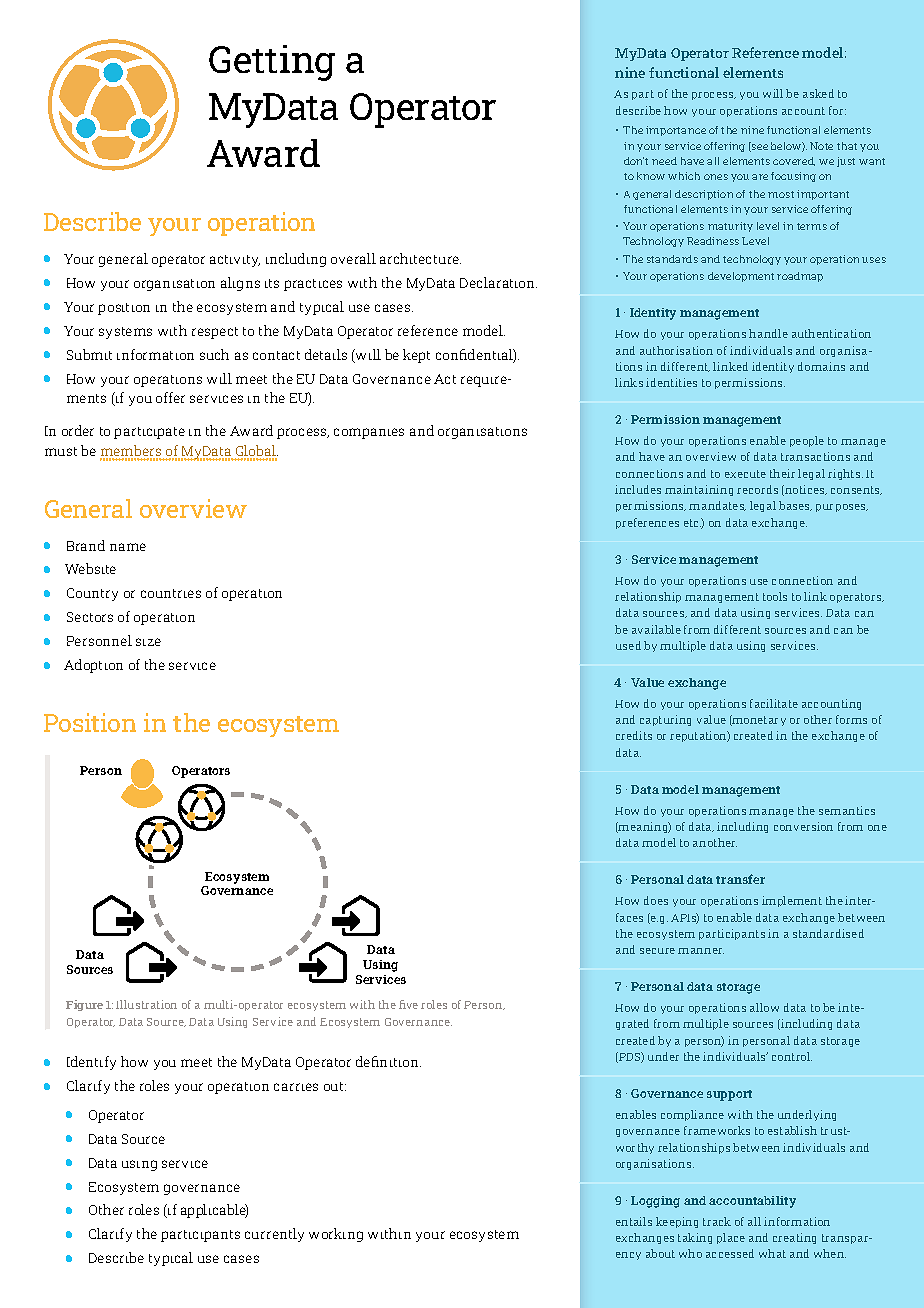 This screenshot has height=1308, width=924. Describe the element at coordinates (794, 1238) in the screenshot. I see `creating` at that location.
